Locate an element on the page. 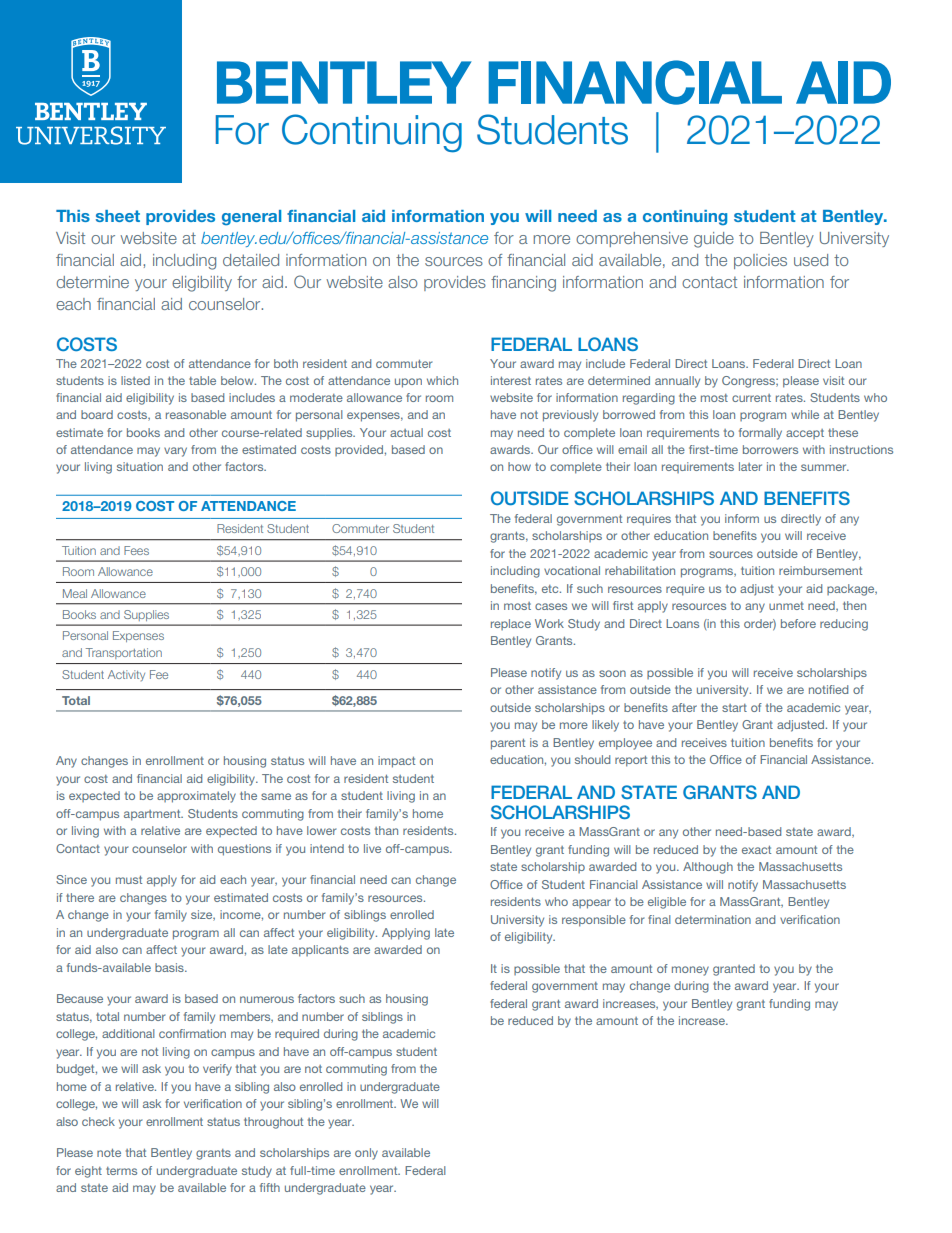  terms is located at coordinates (121, 1171).
